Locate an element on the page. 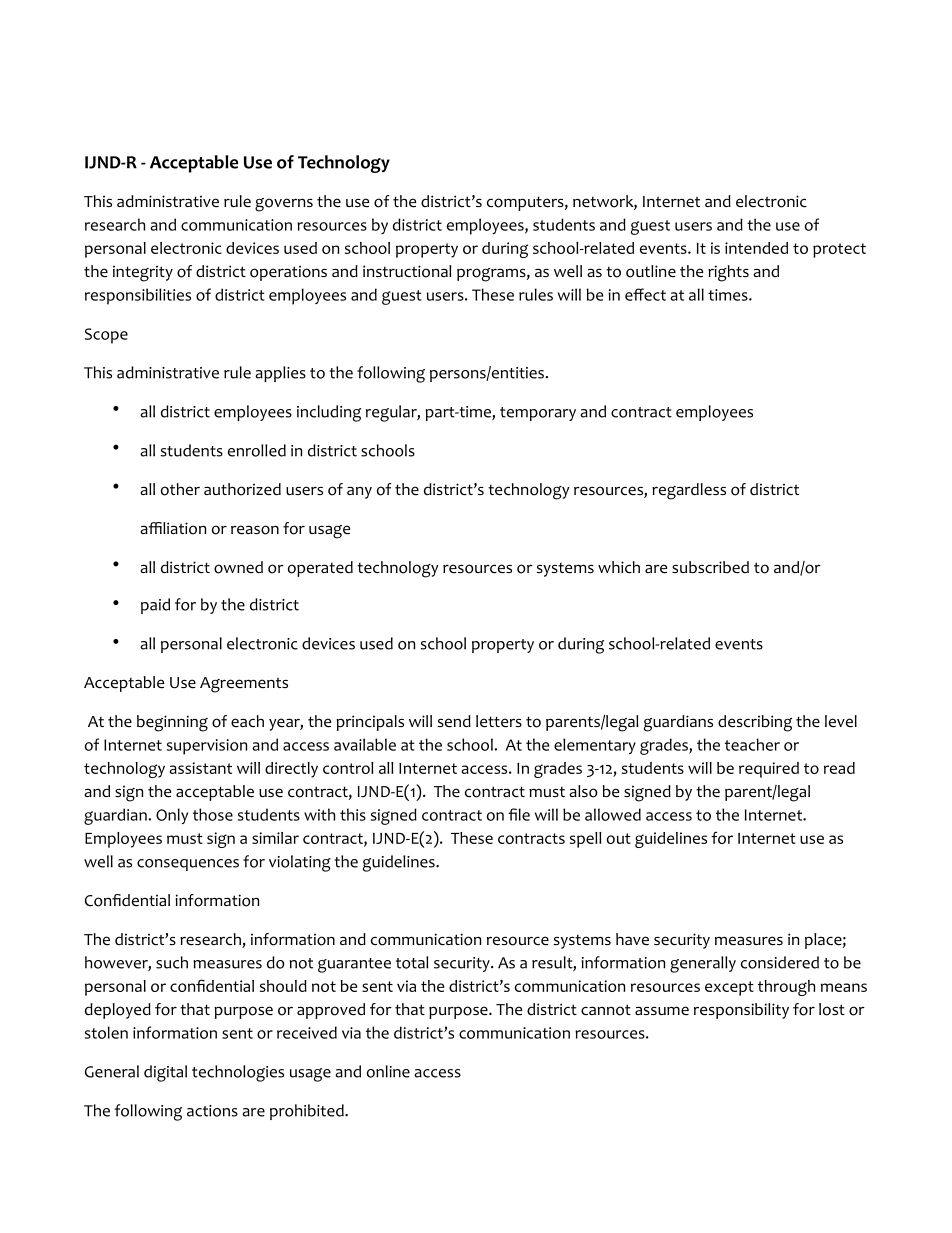 This document has height=1233, width=952. integrity is located at coordinates (143, 273).
